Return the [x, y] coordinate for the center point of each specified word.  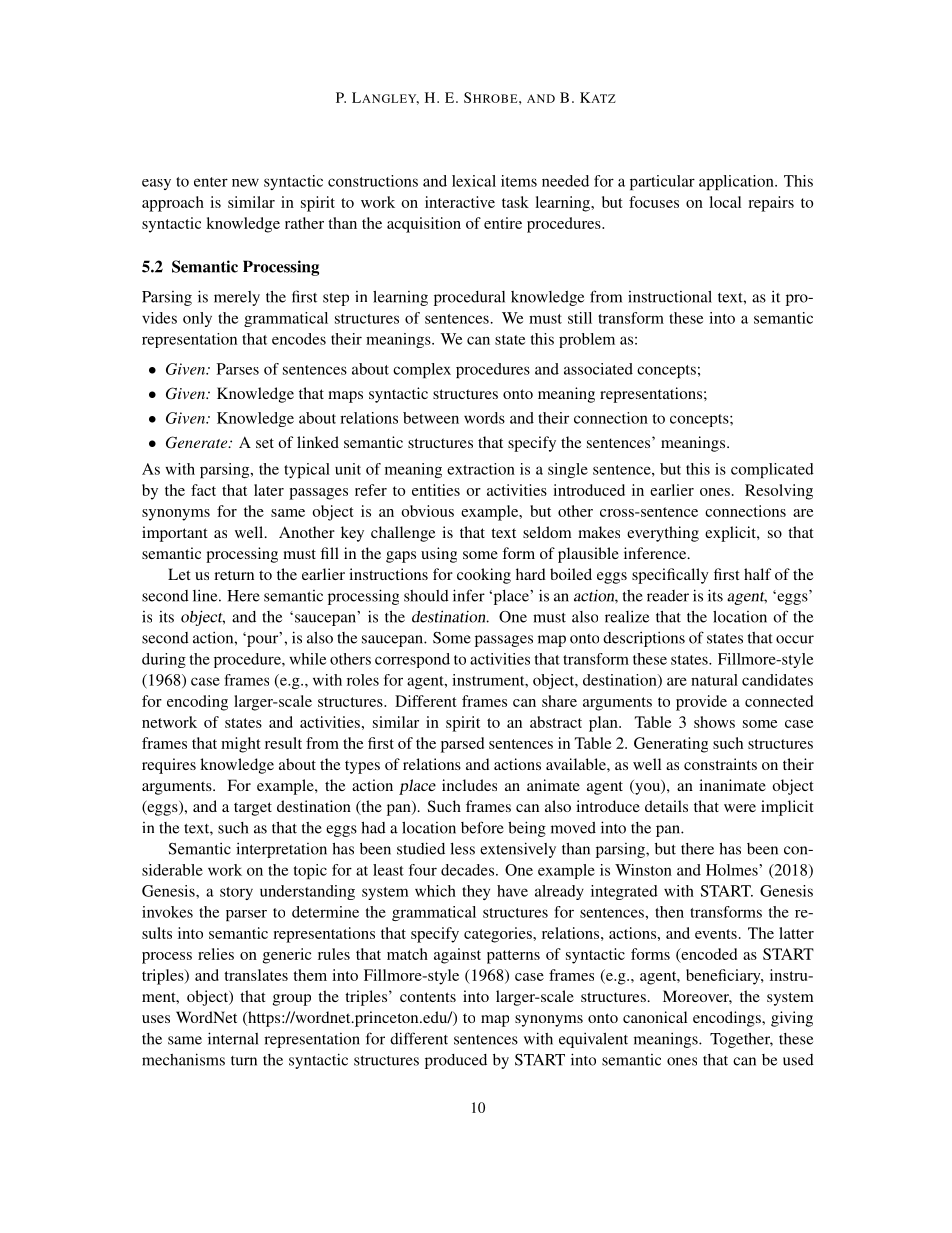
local [725, 202]
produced [456, 1061]
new [245, 183]
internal [233, 1038]
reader [668, 596]
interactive [460, 202]
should [426, 596]
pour [263, 640]
